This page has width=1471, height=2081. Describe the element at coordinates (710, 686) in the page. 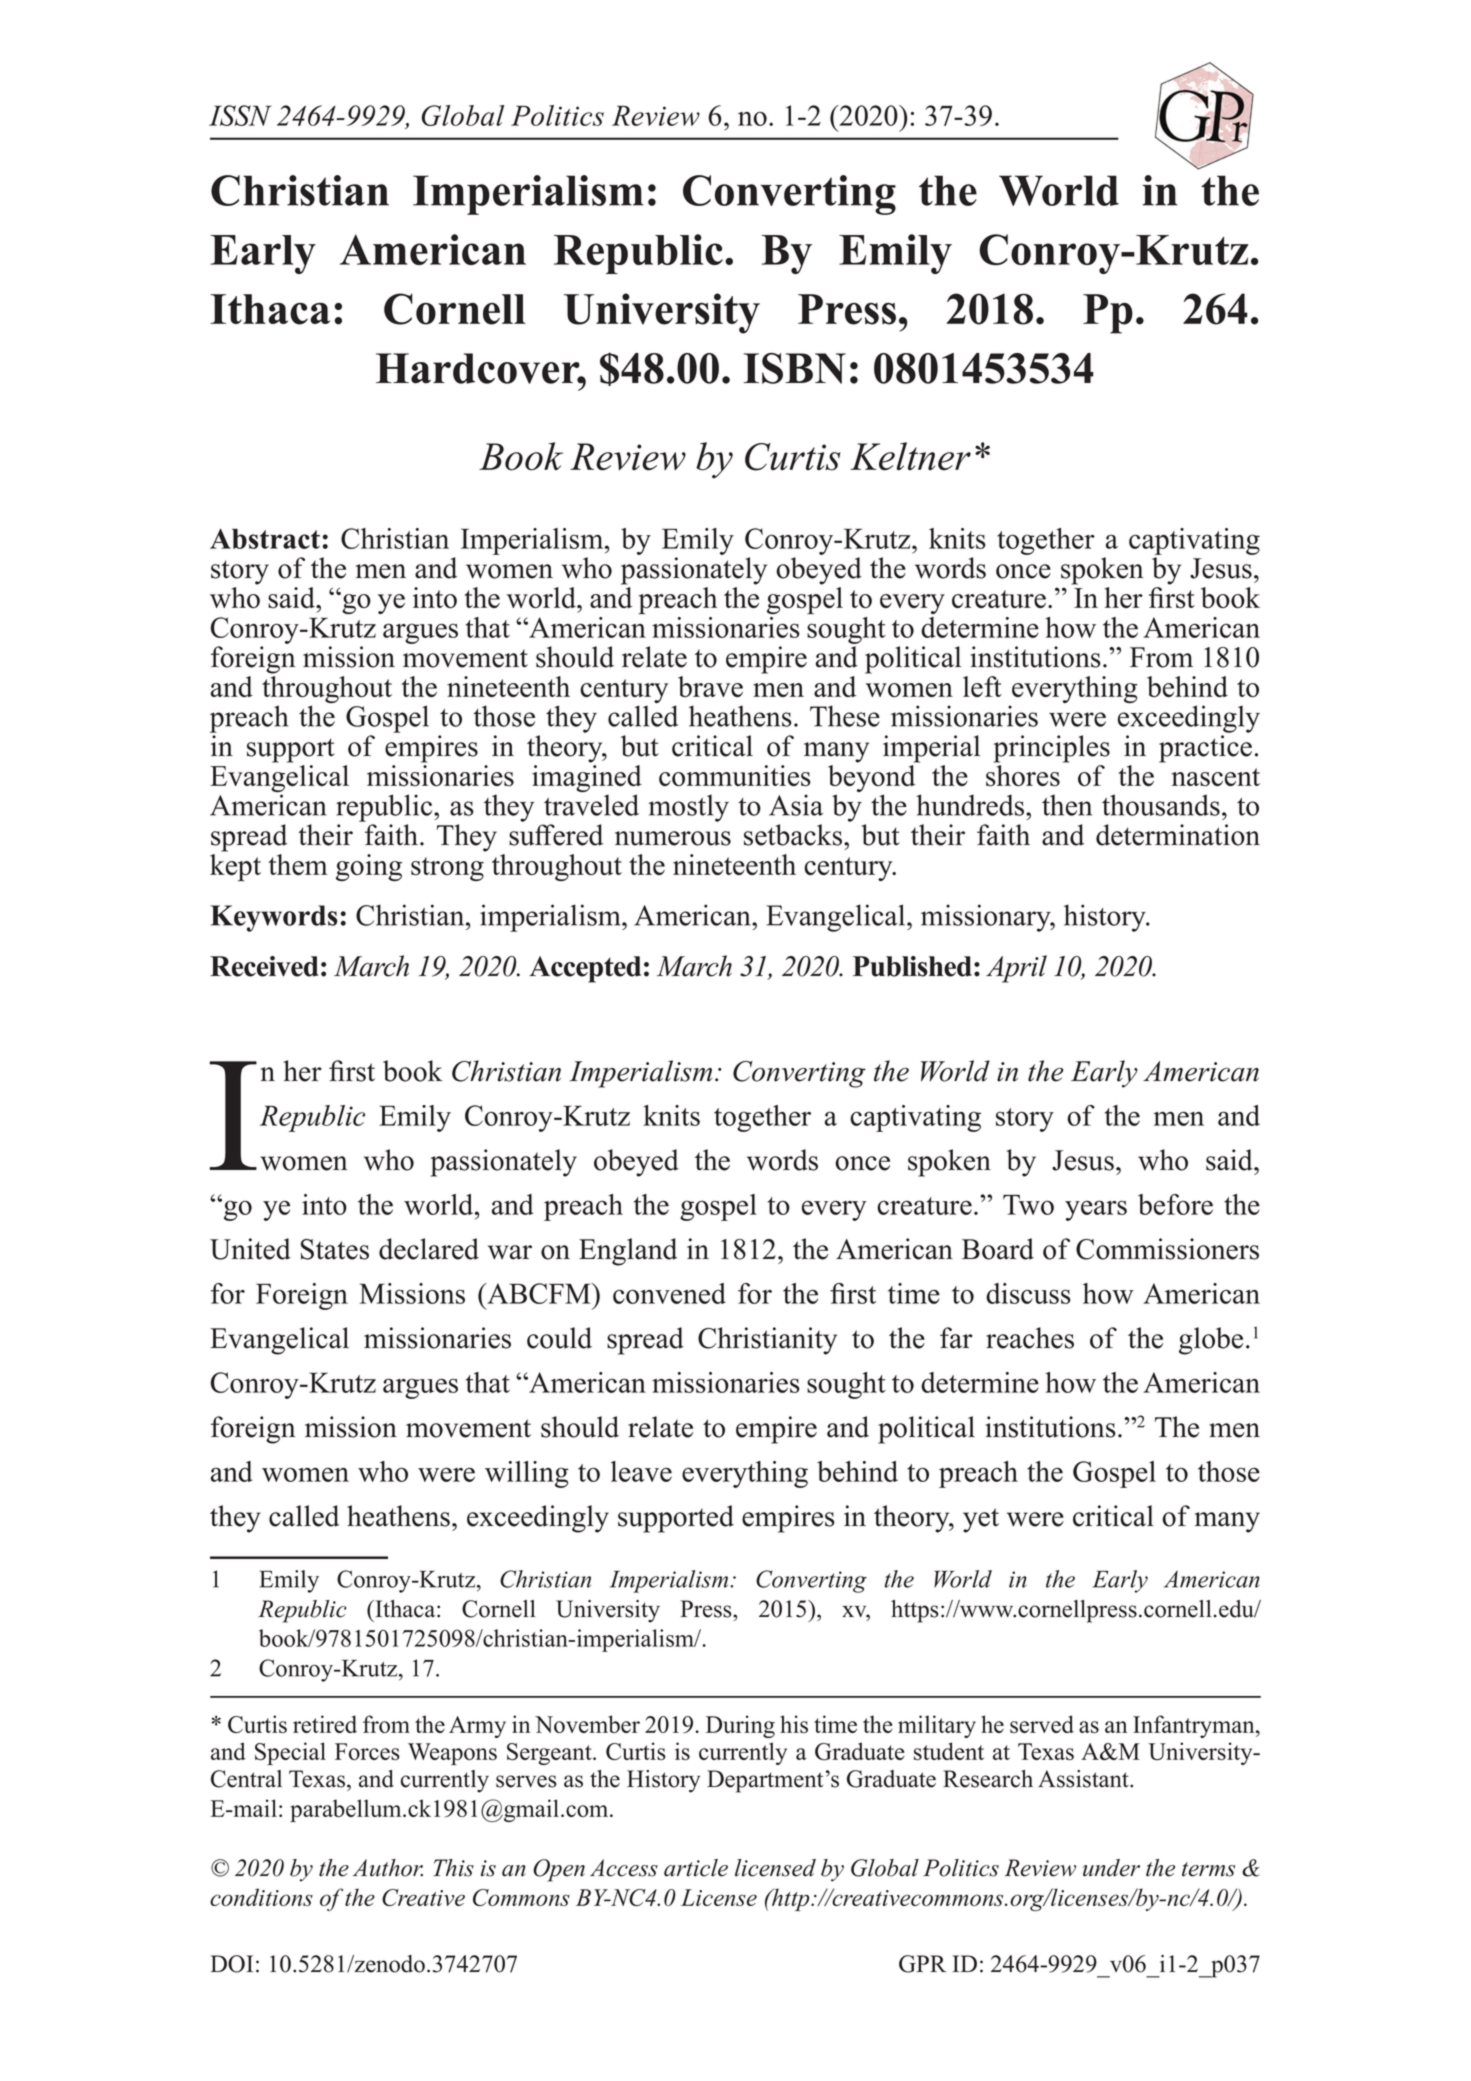

I see `brave` at that location.
